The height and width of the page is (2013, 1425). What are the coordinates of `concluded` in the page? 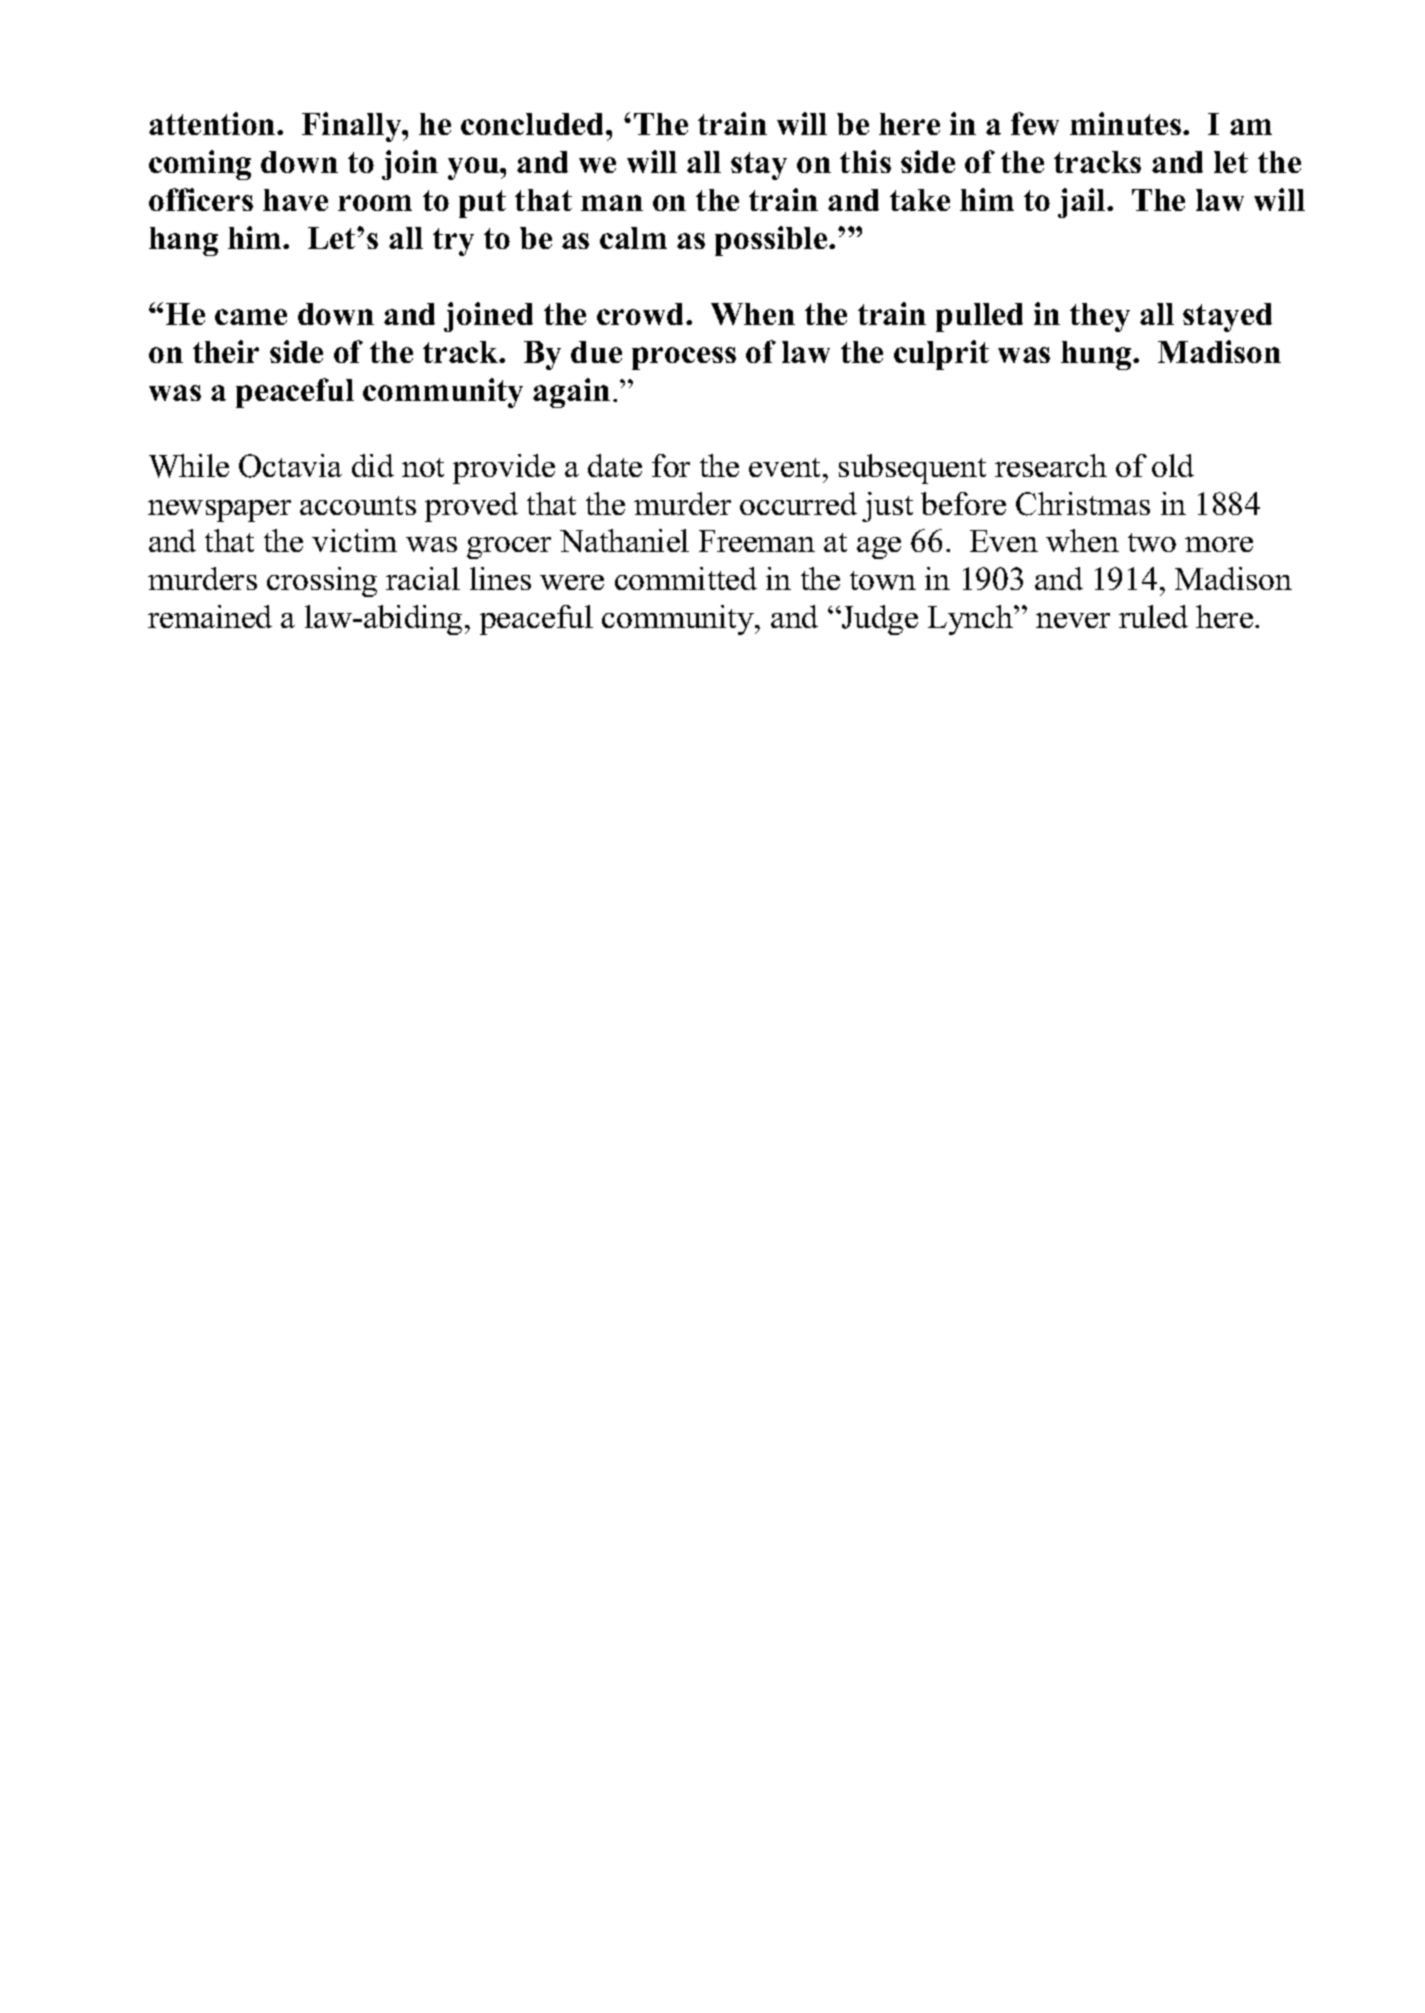 It's located at (534, 124).
